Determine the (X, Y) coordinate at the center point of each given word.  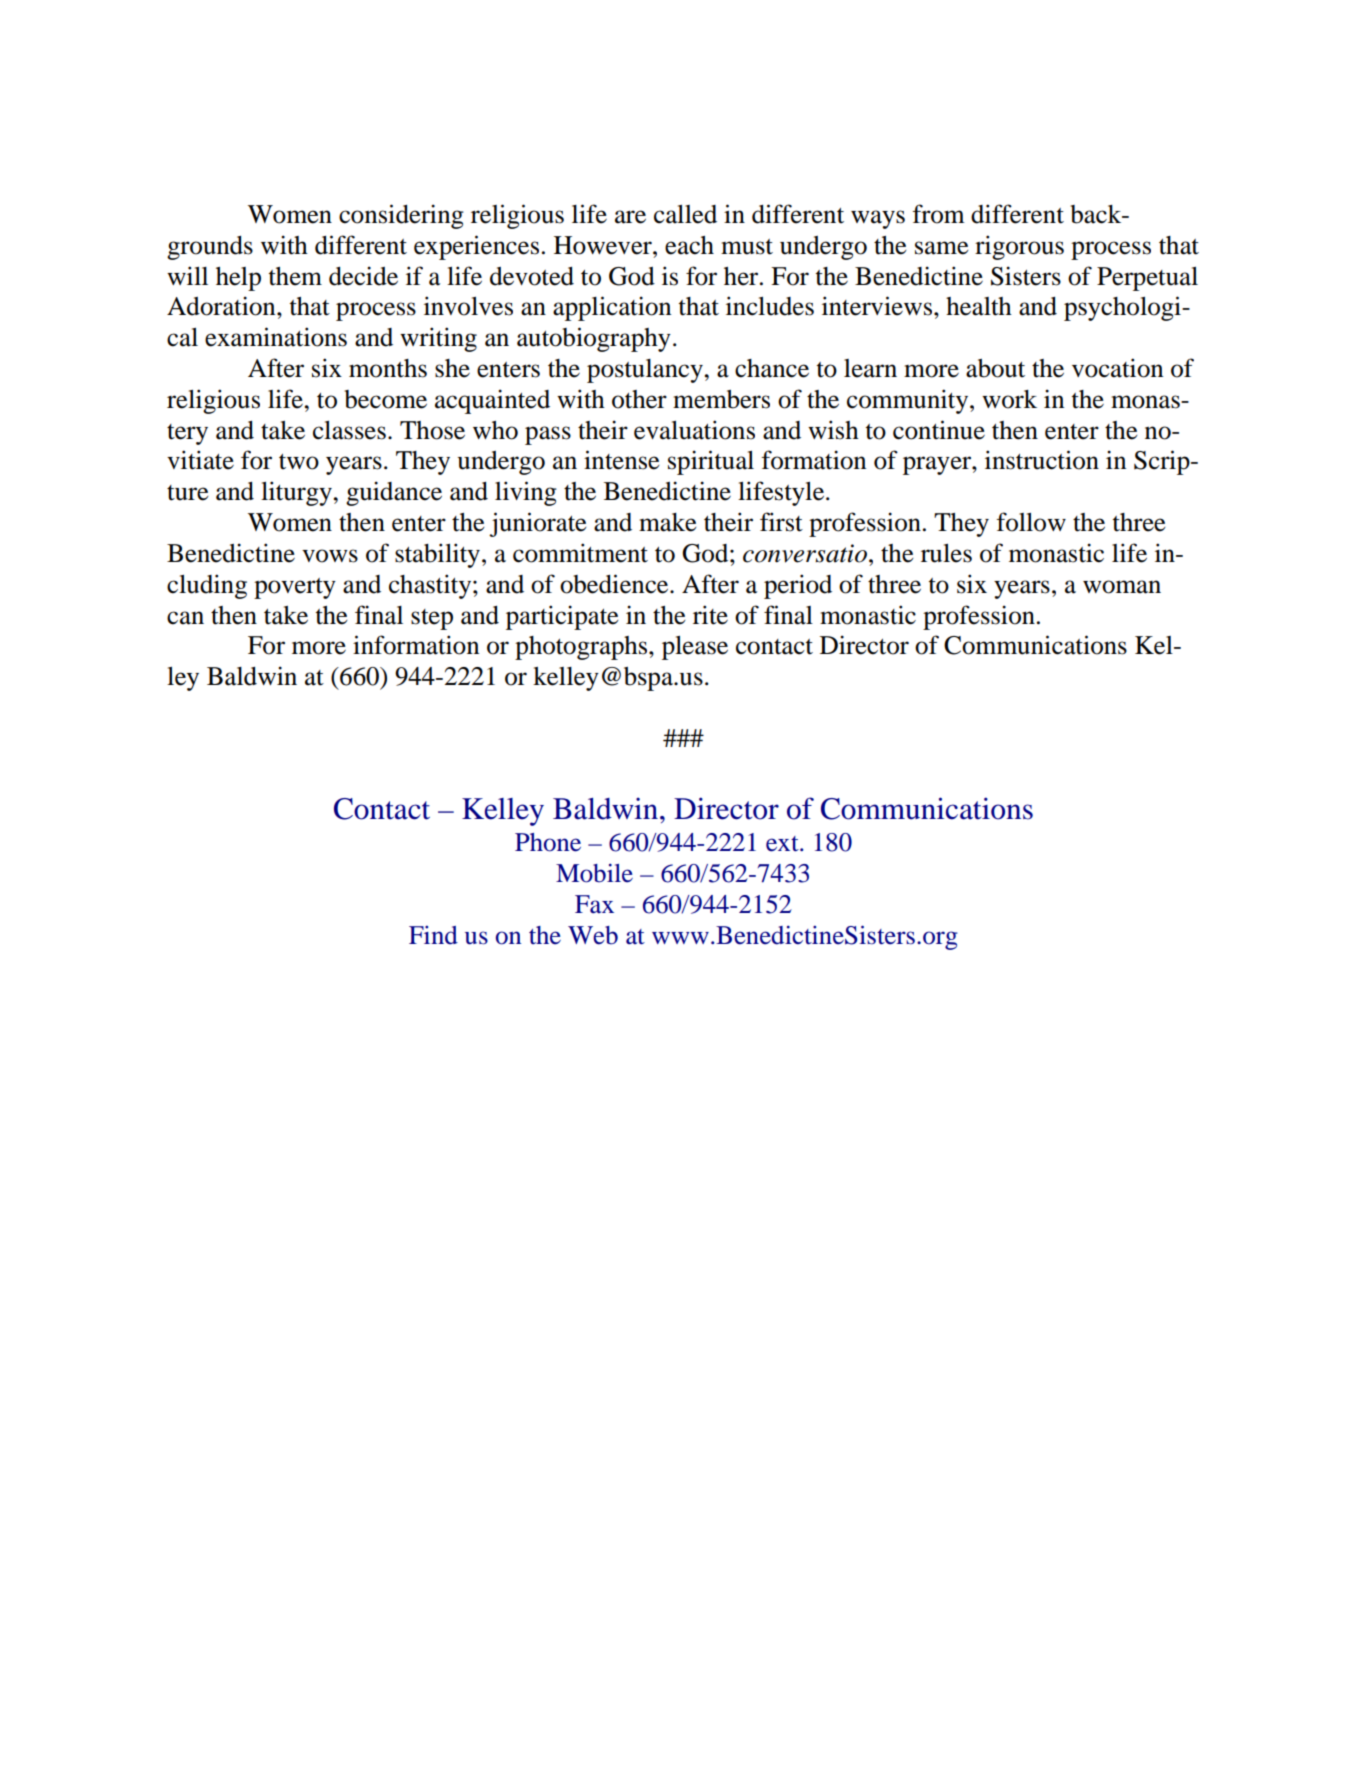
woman (1122, 587)
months (388, 368)
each (689, 245)
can (185, 618)
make (668, 522)
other (639, 399)
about (995, 368)
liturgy (297, 493)
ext (783, 844)
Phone (548, 842)
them (295, 276)
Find (433, 935)
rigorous (1019, 247)
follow (1031, 522)
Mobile (594, 873)
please (695, 648)
